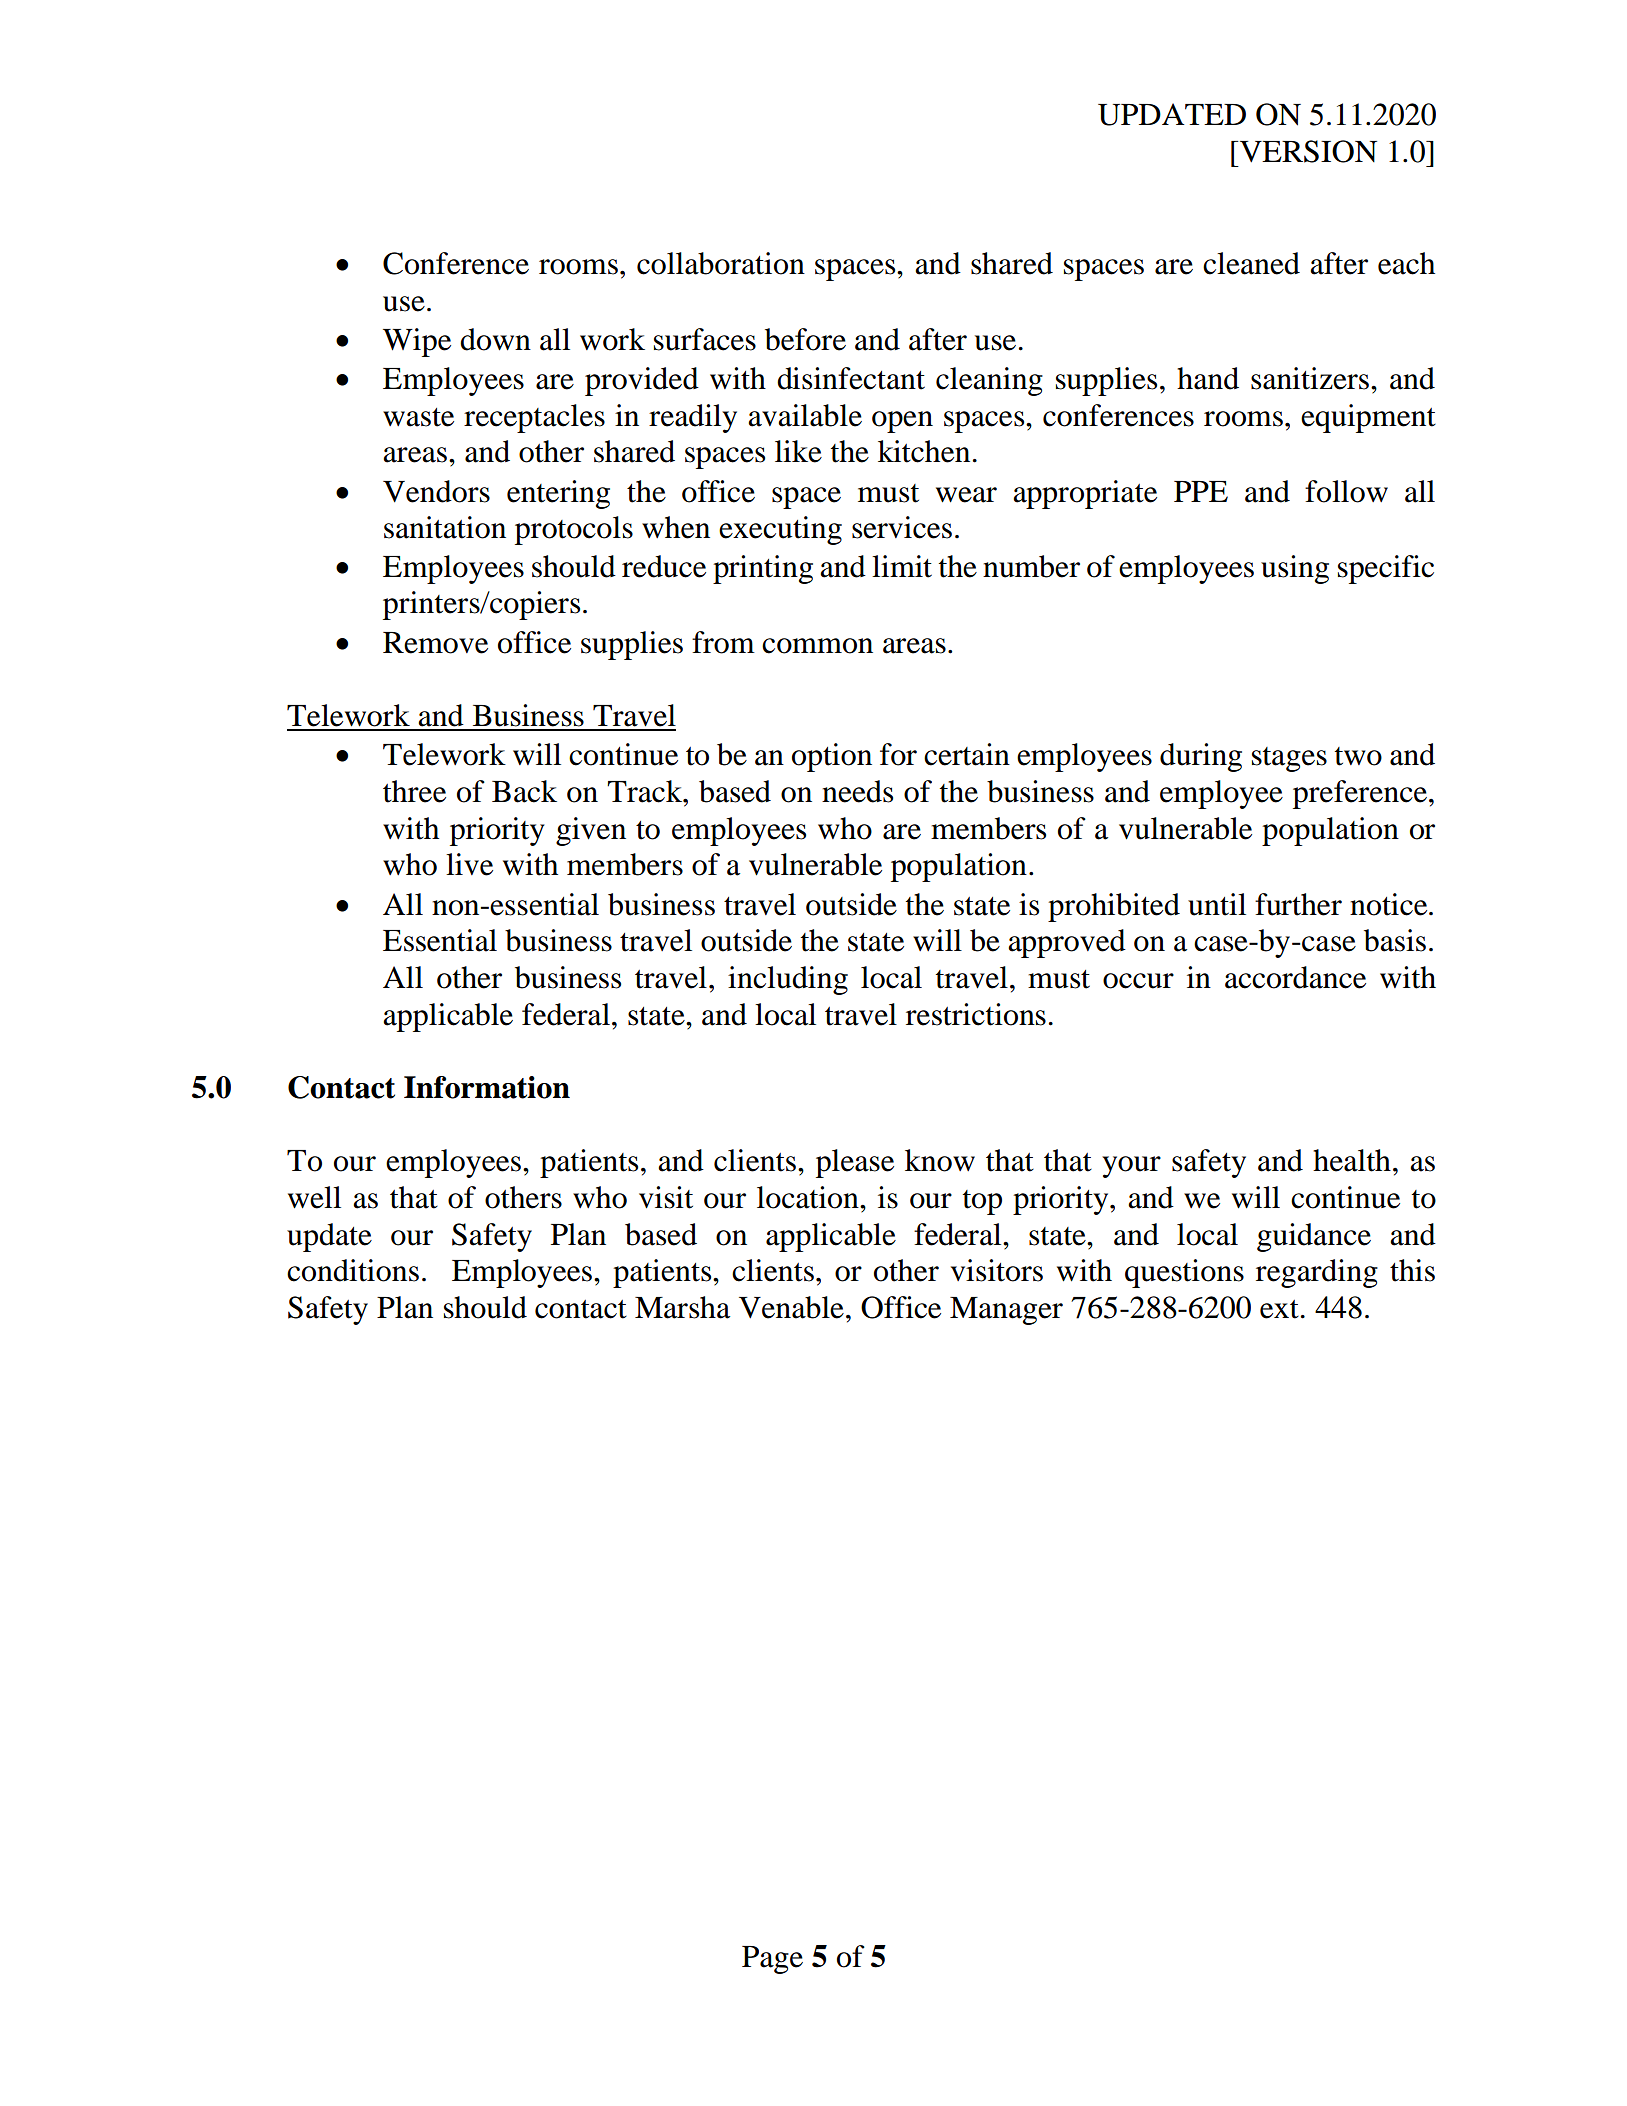  Describe the element at coordinates (1307, 151) in the page. I see `VERSION` at that location.
